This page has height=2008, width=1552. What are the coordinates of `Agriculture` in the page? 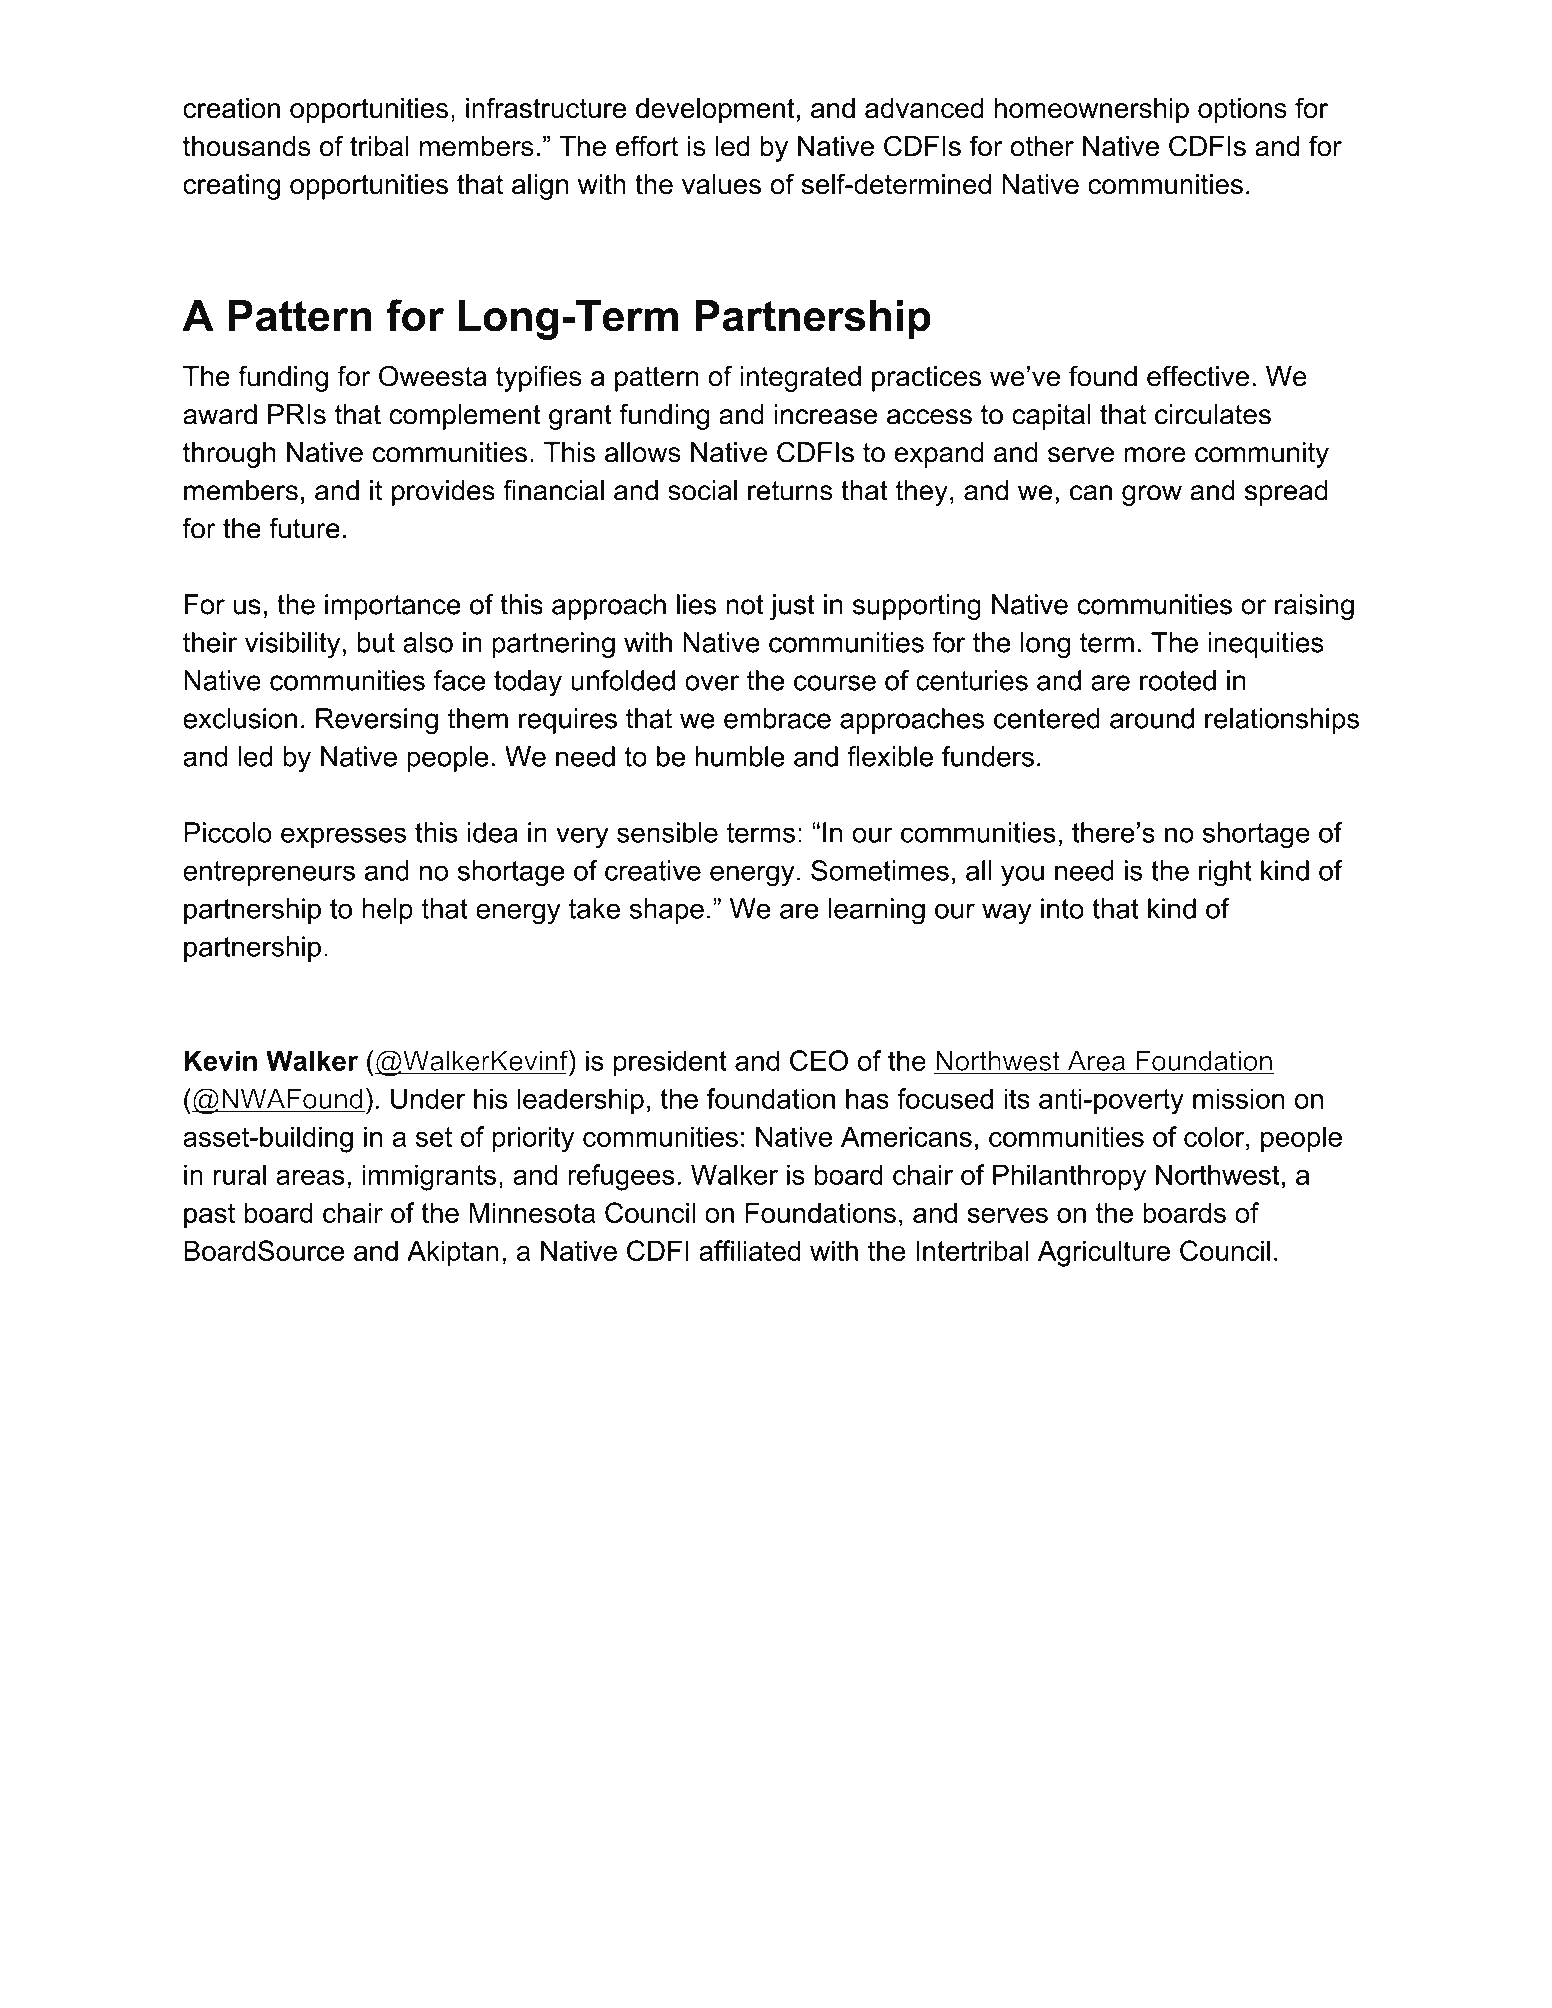 It's located at (1104, 1253).
